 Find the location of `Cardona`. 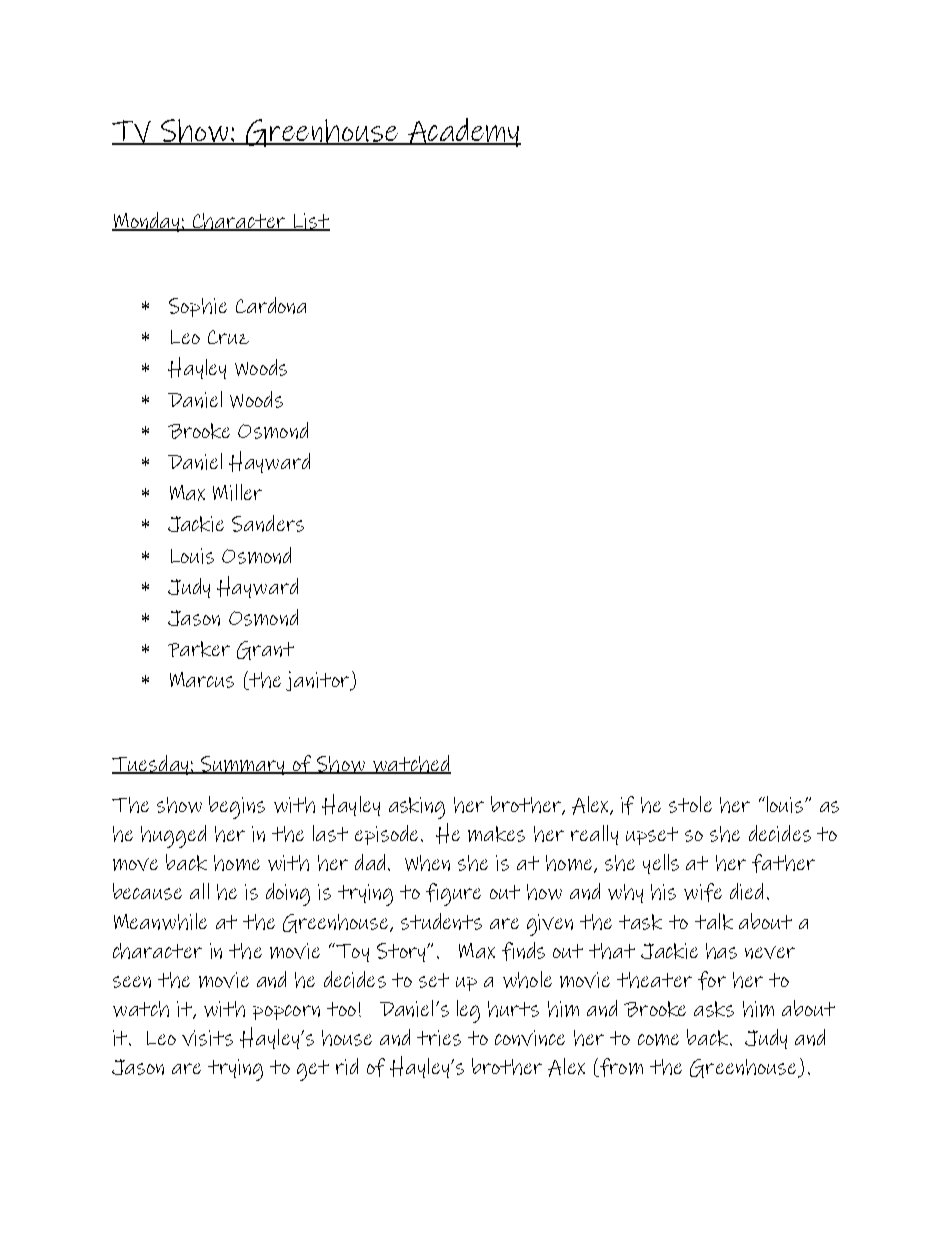

Cardona is located at coordinates (271, 305).
